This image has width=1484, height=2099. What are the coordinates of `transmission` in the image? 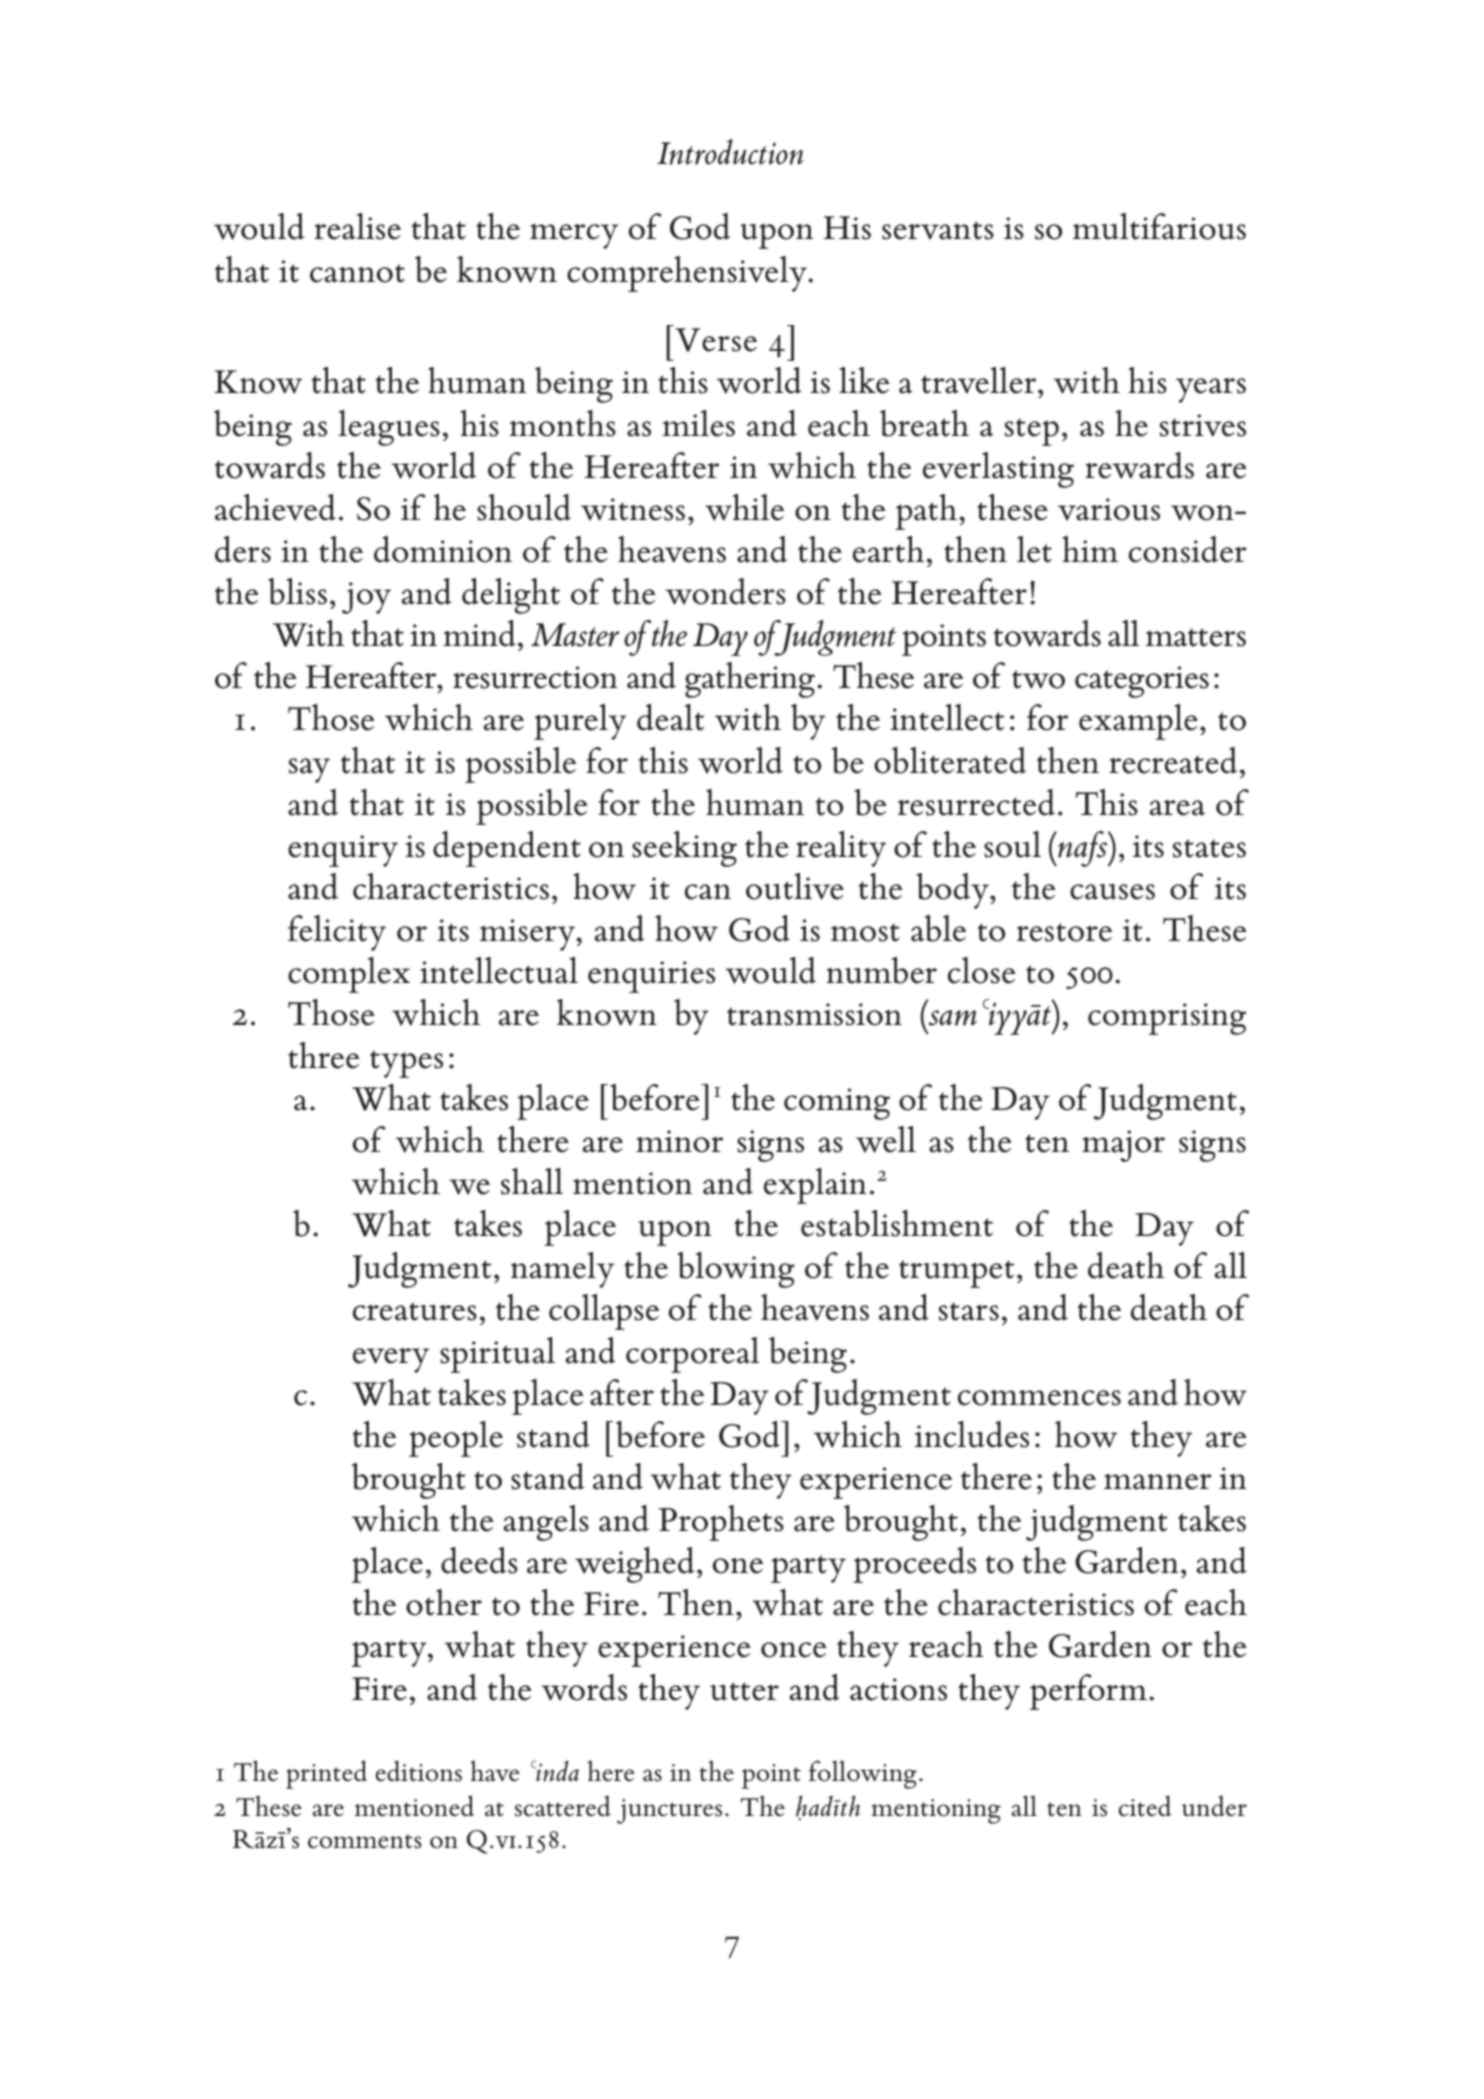 It's located at (814, 1014).
